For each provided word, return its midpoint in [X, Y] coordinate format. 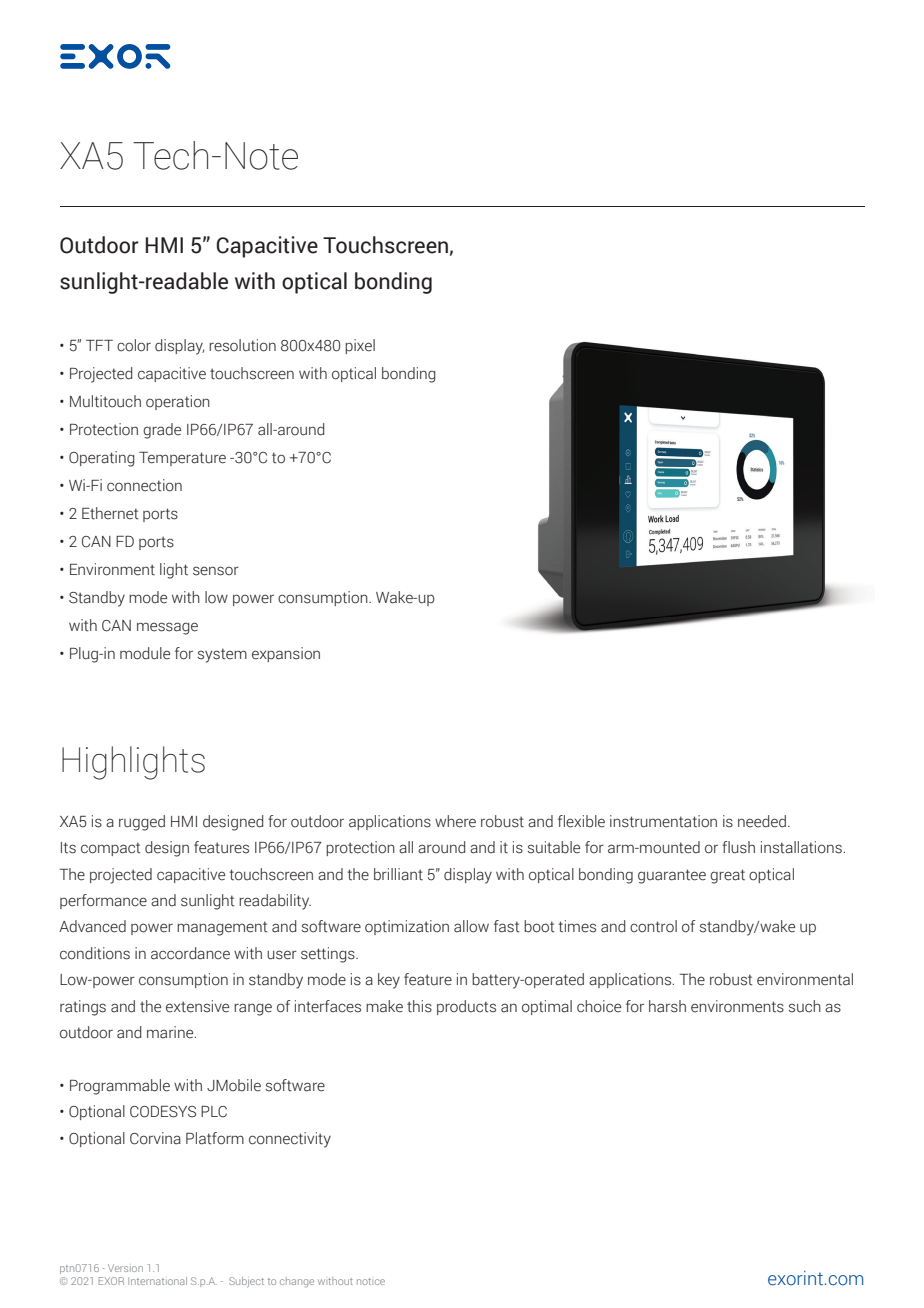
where [455, 821]
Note [261, 156]
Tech [170, 155]
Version [125, 1268]
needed [762, 821]
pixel [360, 346]
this [419, 1006]
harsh [667, 1006]
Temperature [182, 459]
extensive [197, 1006]
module [145, 653]
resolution [242, 345]
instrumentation [663, 821]
